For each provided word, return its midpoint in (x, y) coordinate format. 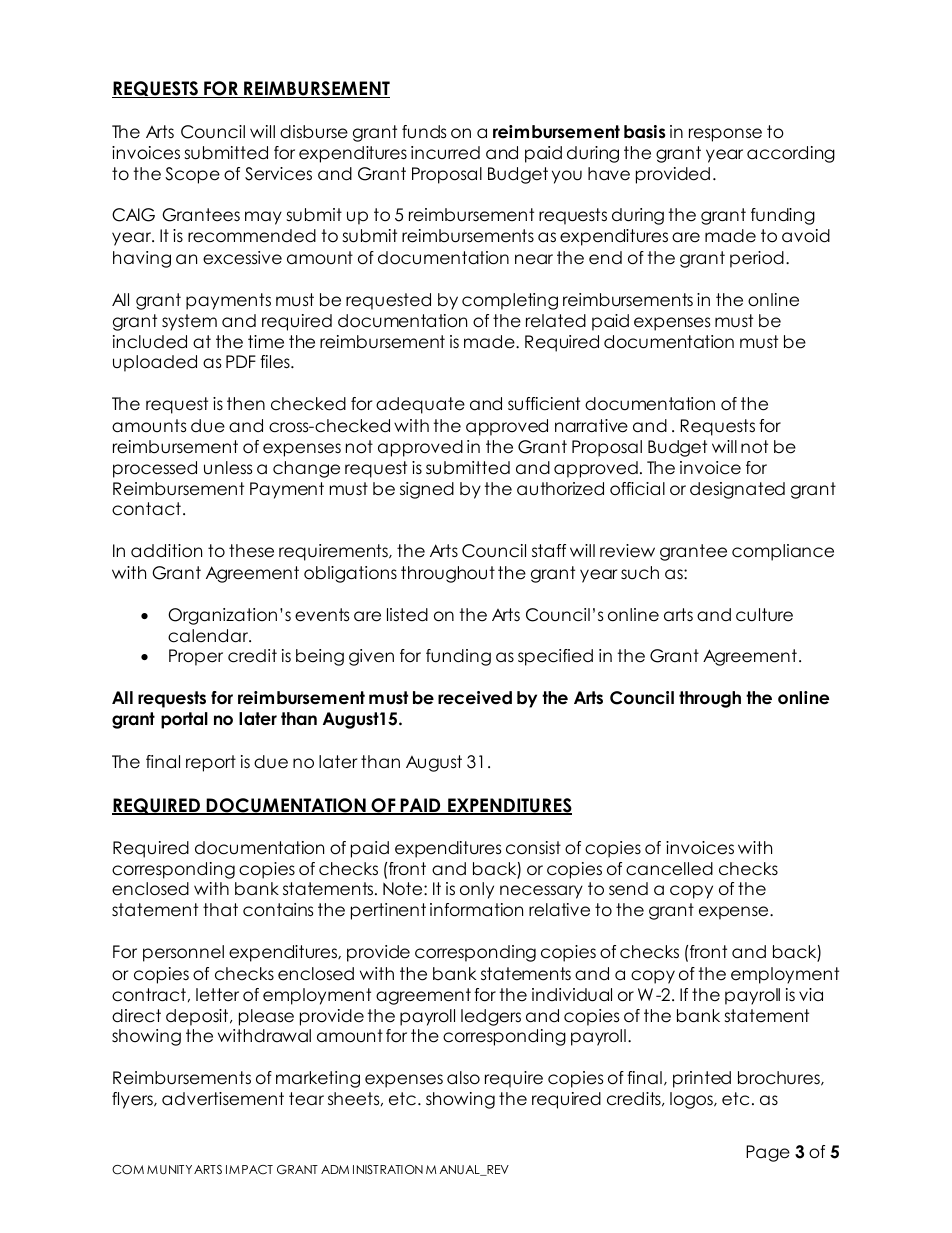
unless (228, 468)
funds (424, 132)
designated (737, 490)
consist (533, 848)
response (725, 135)
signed (427, 490)
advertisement (223, 1099)
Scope (192, 175)
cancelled (669, 869)
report (211, 763)
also (463, 1078)
